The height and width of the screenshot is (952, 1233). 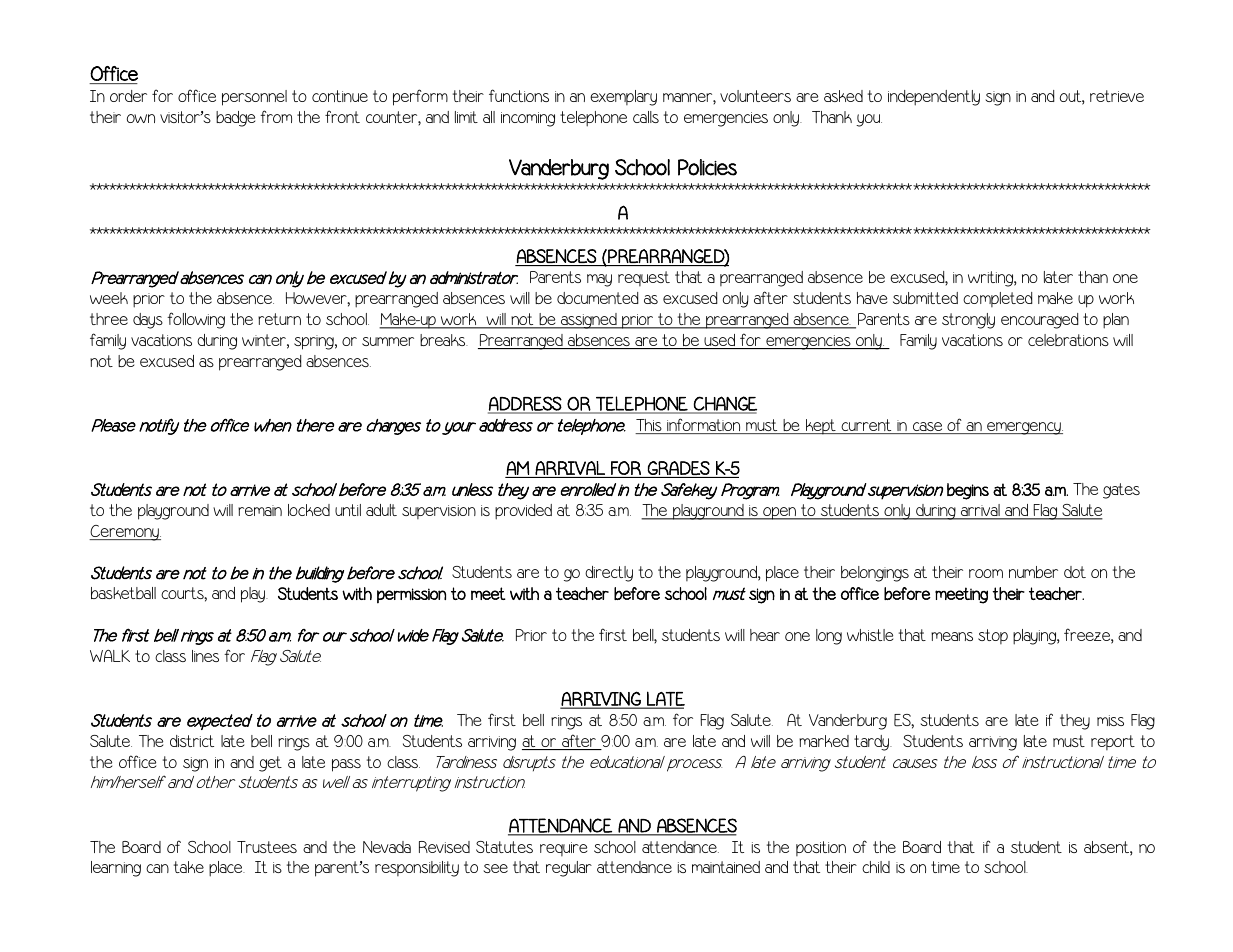 I want to click on badge, so click(x=235, y=119).
